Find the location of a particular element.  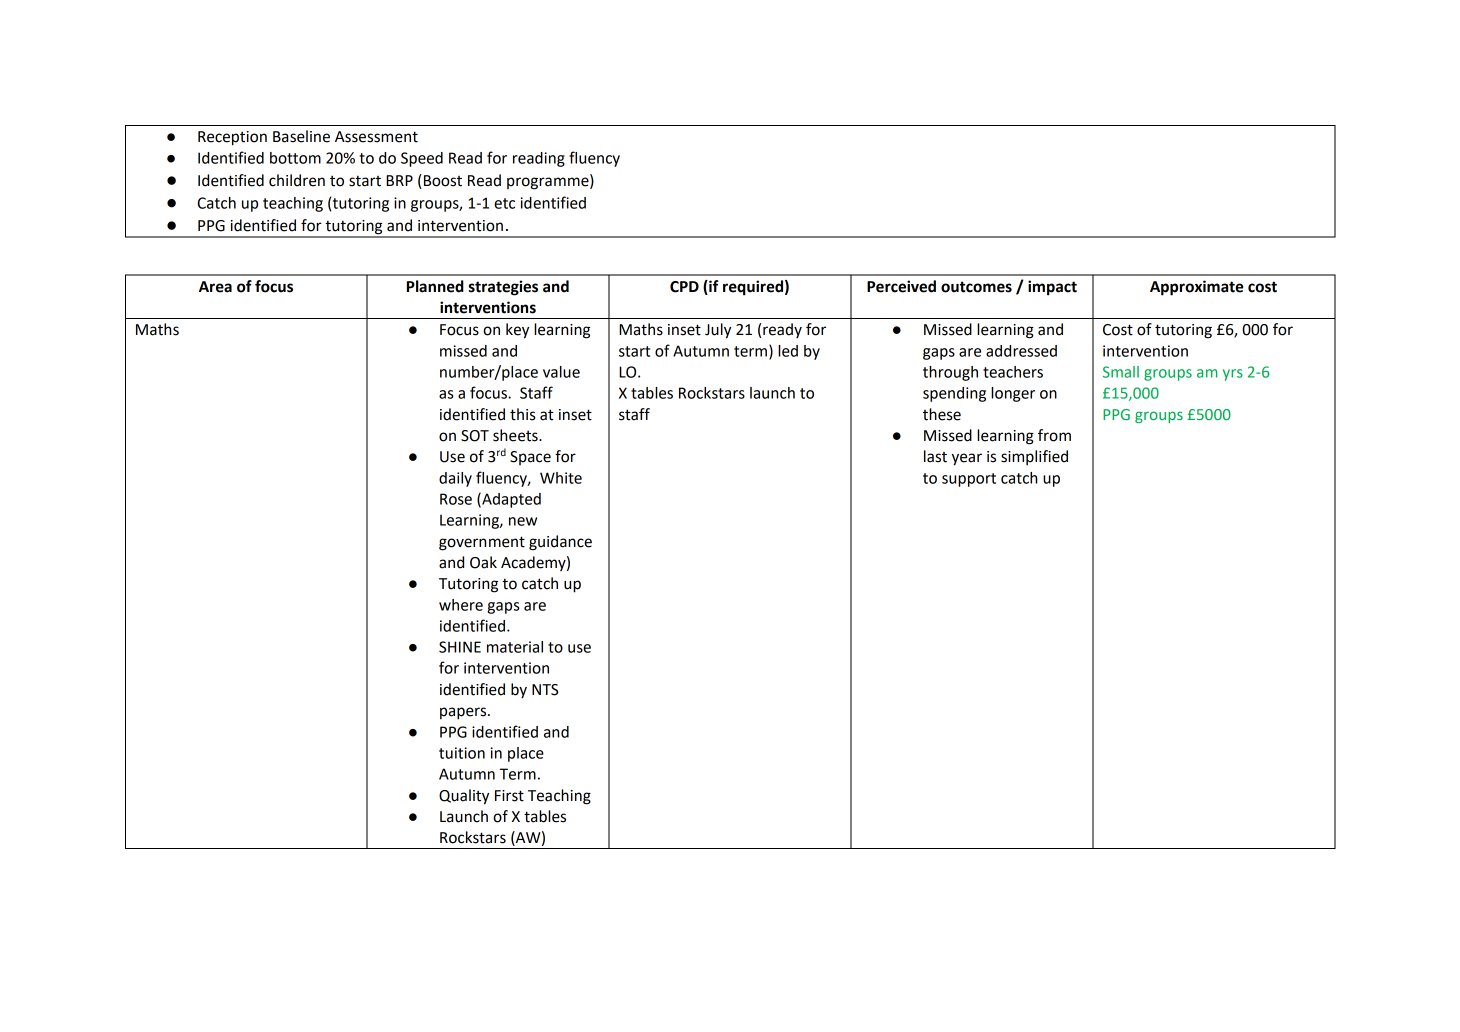

etc is located at coordinates (504, 203).
